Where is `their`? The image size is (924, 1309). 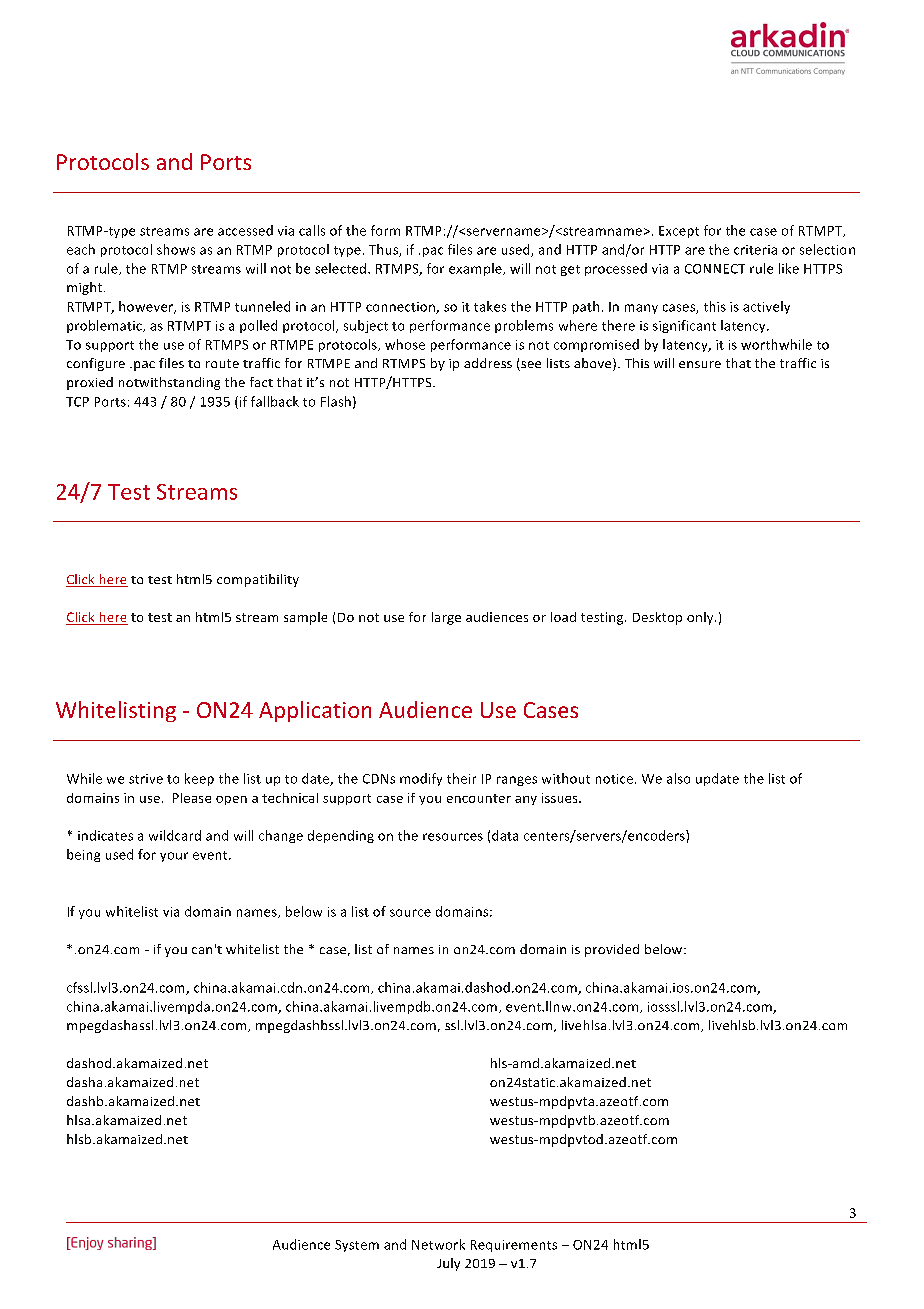
their is located at coordinates (461, 778).
